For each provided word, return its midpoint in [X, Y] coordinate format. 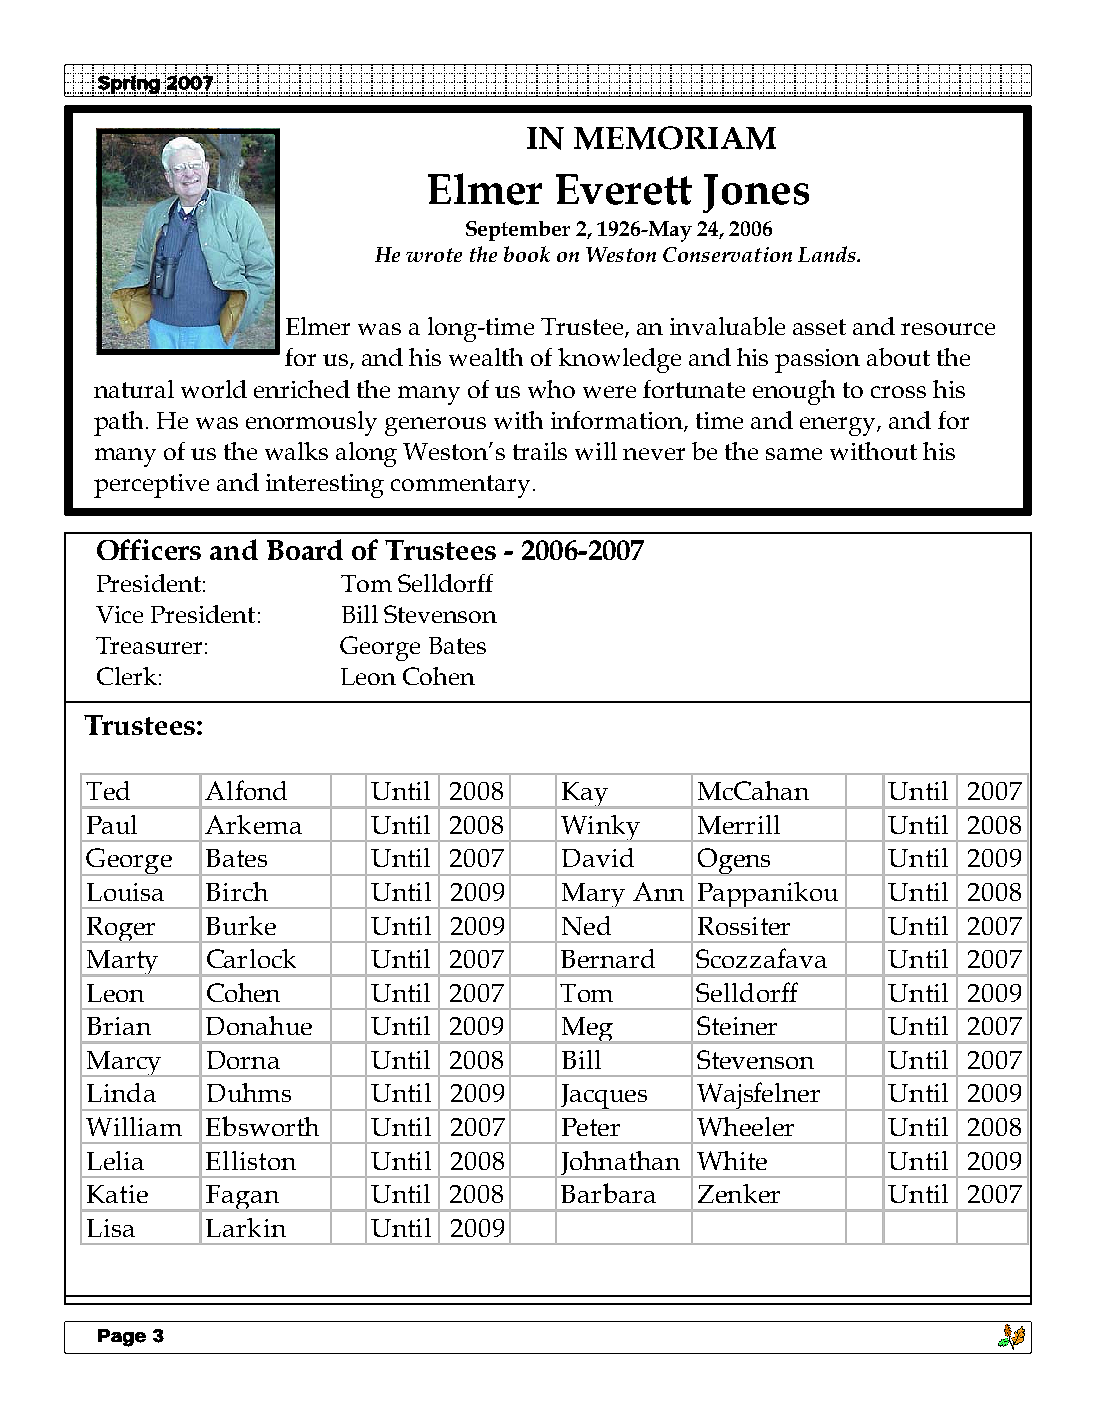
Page [122, 1338]
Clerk [127, 676]
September [518, 231]
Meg [587, 1030]
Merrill [739, 824]
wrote [434, 255]
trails [540, 451]
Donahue [259, 1025]
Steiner [737, 1025]
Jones [756, 193]
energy [839, 426]
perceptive [151, 486]
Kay [585, 795]
